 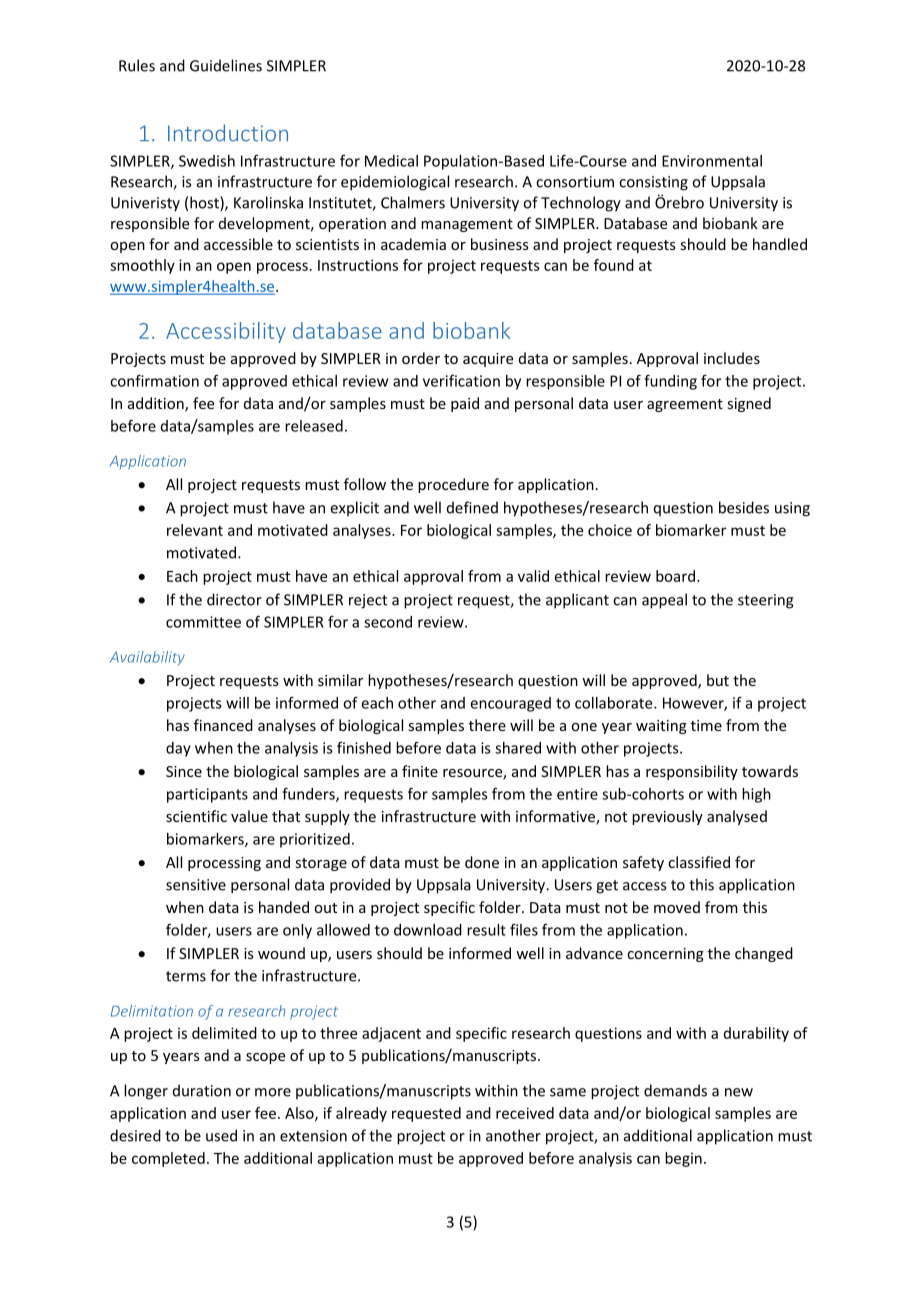 I want to click on Medical, so click(x=391, y=161).
